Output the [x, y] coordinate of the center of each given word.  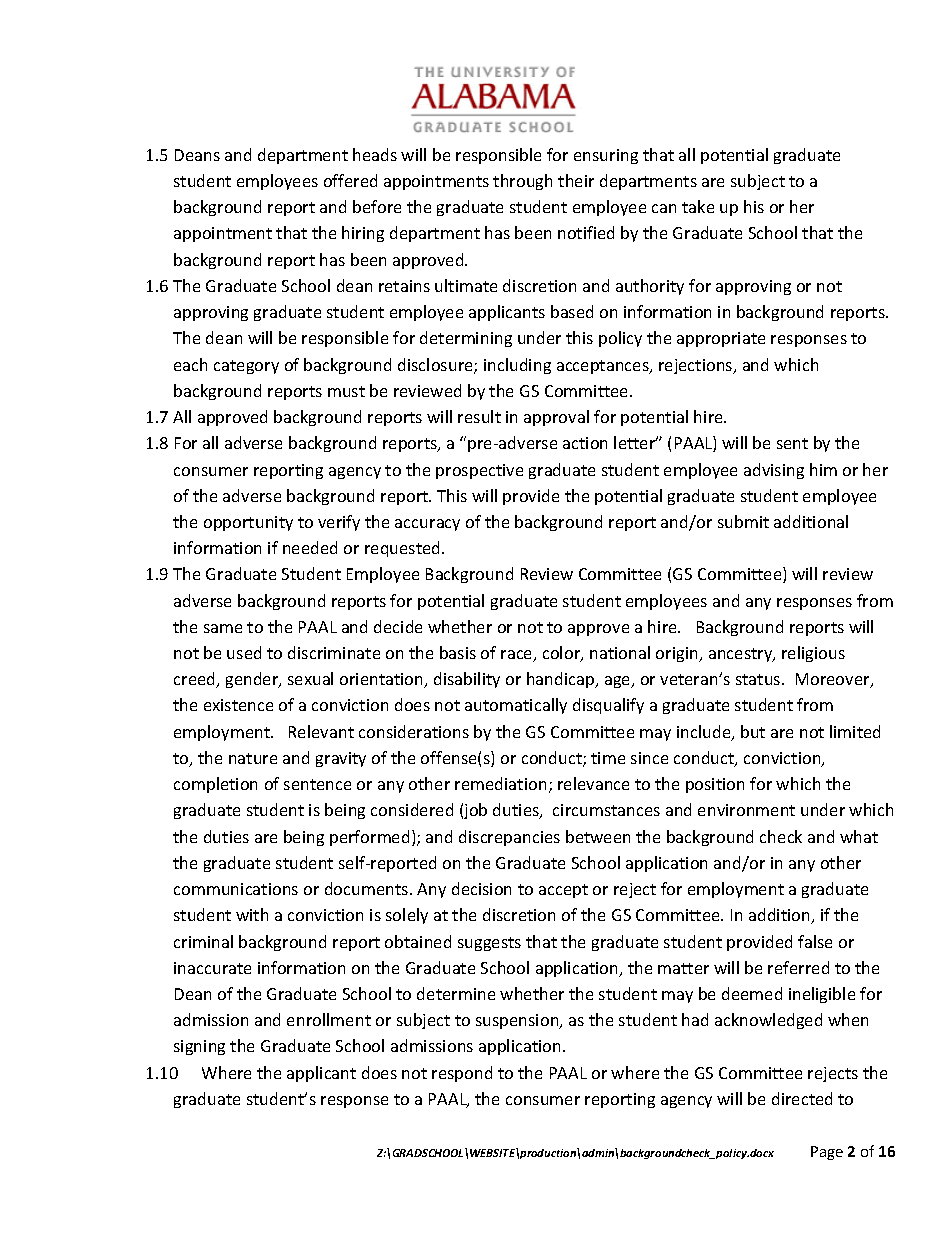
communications [236, 889]
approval [556, 418]
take [698, 206]
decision [481, 888]
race [518, 656]
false [815, 941]
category [246, 367]
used [244, 652]
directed [802, 1098]
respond [462, 1074]
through [522, 182]
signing [199, 1047]
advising [774, 471]
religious [813, 654]
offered [350, 180]
